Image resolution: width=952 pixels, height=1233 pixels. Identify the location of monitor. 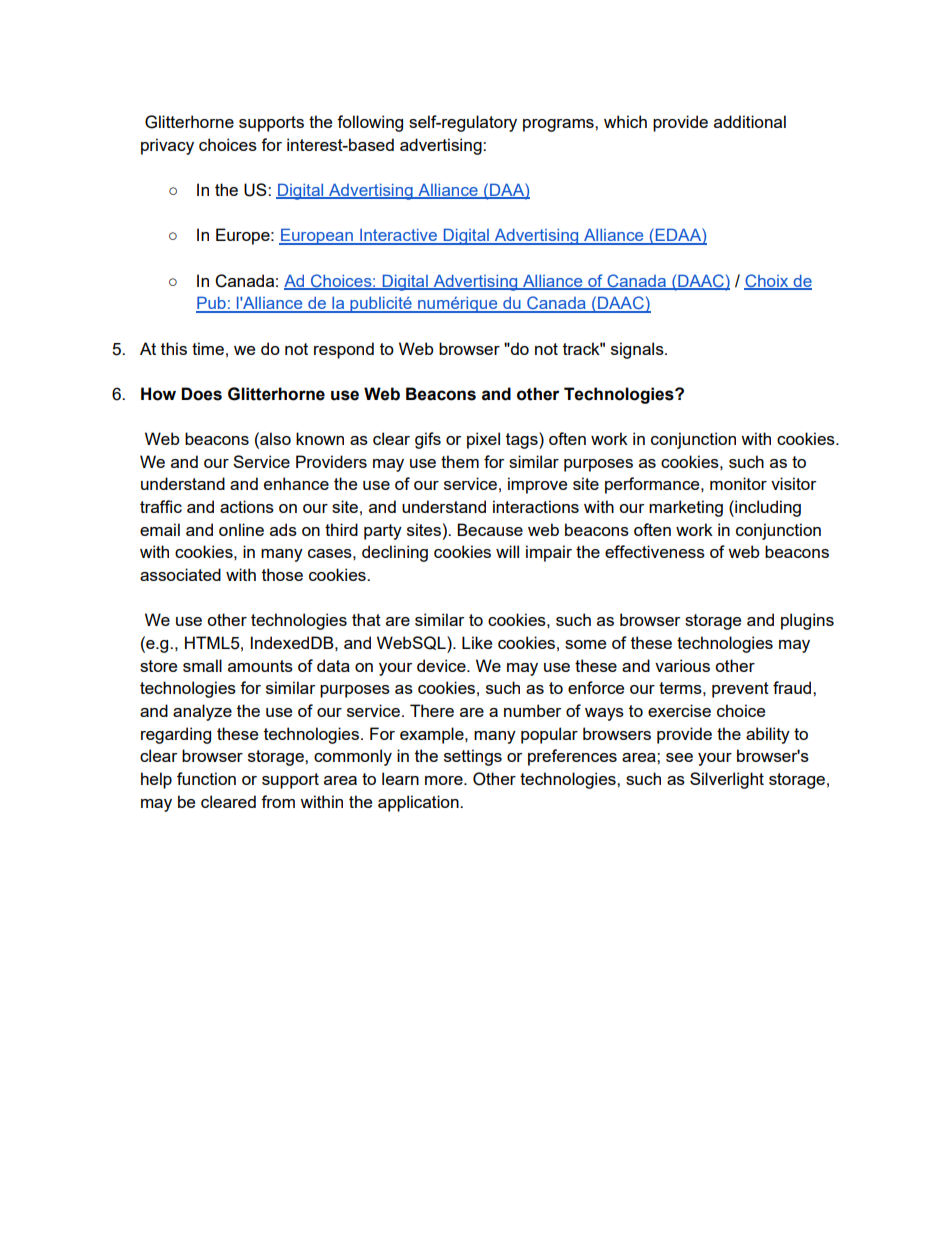
(738, 483).
